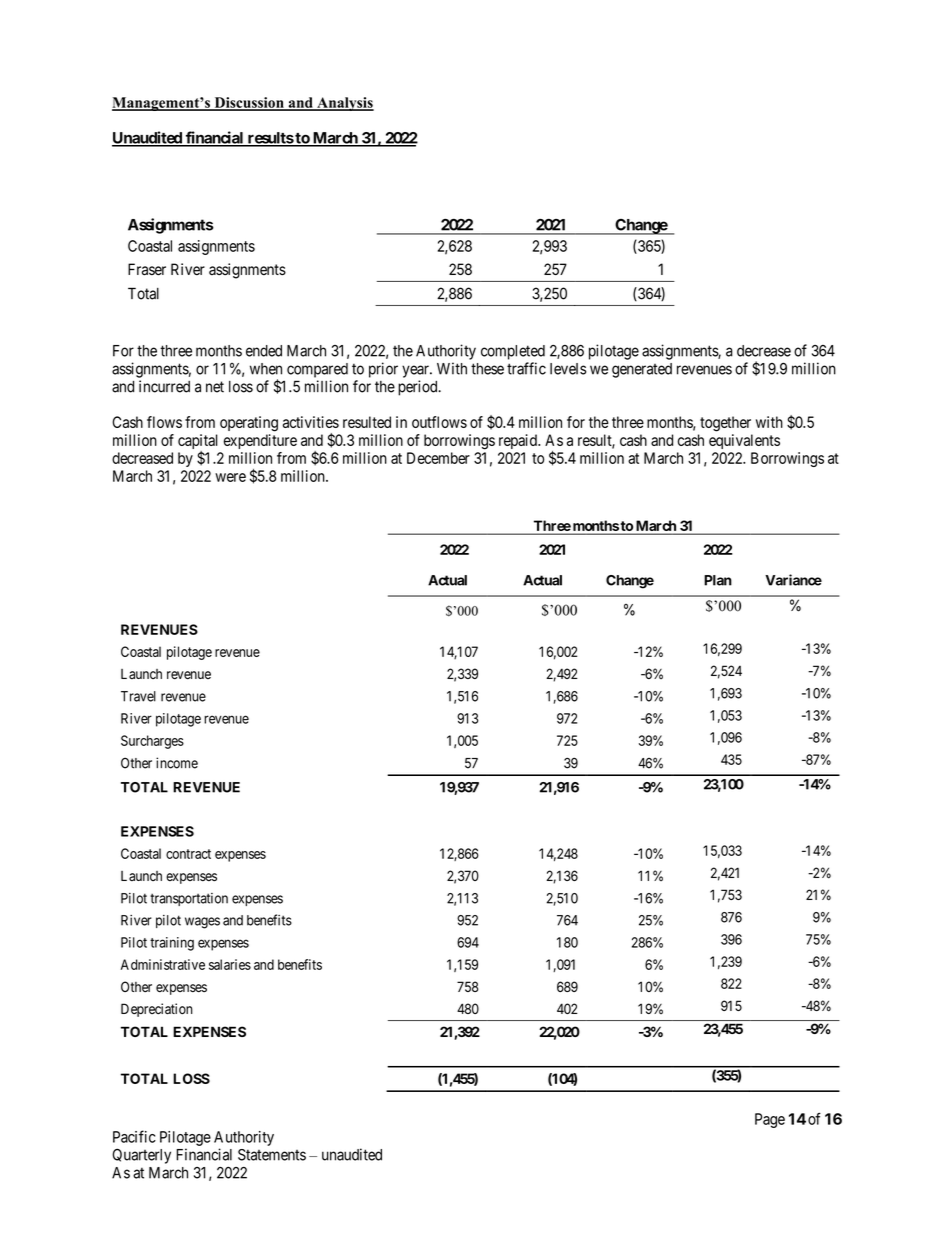 The width and height of the screenshot is (952, 1233). I want to click on Analysis, so click(344, 104).
